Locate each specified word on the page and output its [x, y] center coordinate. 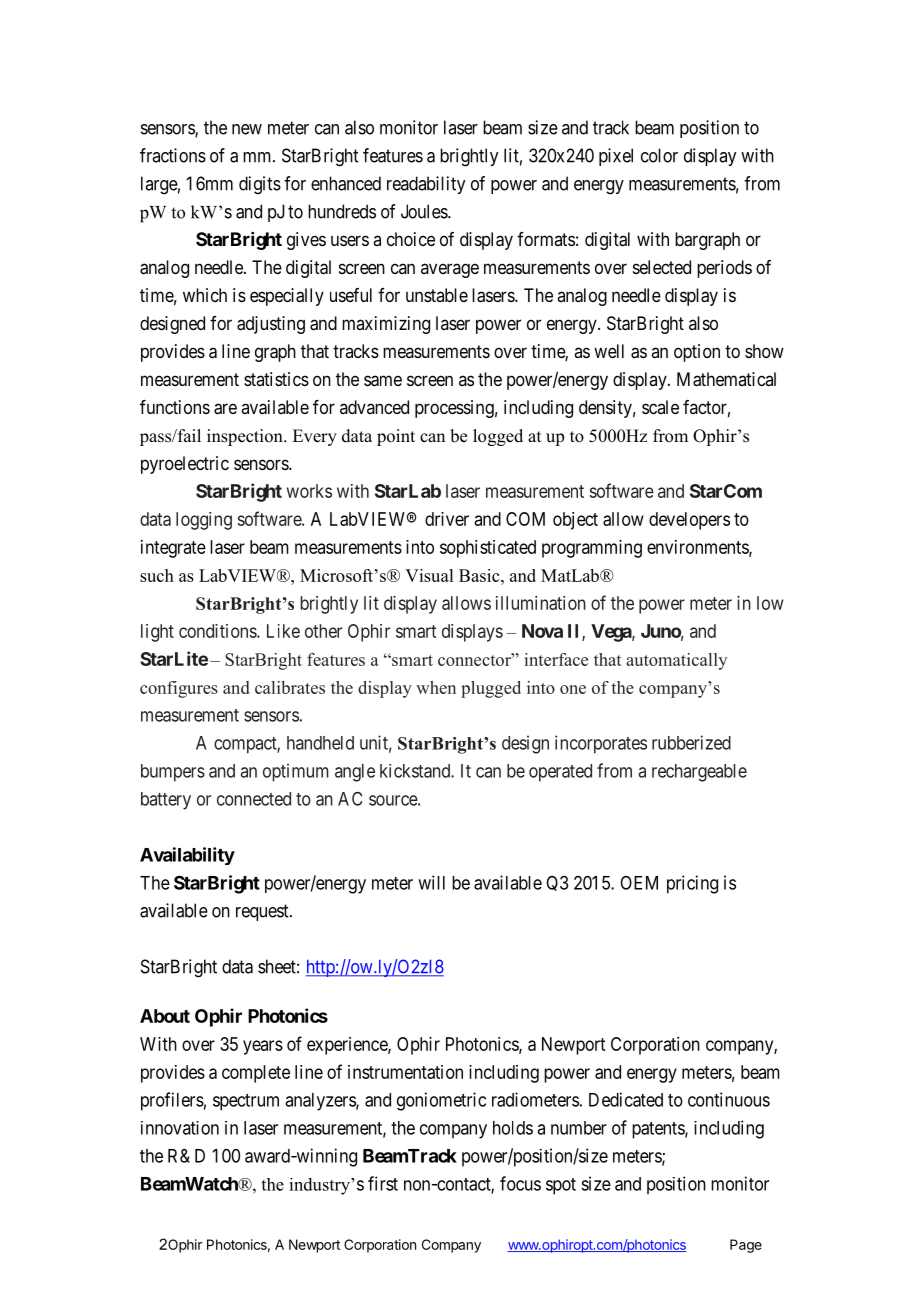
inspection [246, 437]
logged [498, 437]
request [263, 912]
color [659, 155]
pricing [692, 884]
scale [660, 407]
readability [426, 185]
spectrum [246, 1102]
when [436, 687]
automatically [676, 661]
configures [179, 689]
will [431, 882]
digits [260, 185]
